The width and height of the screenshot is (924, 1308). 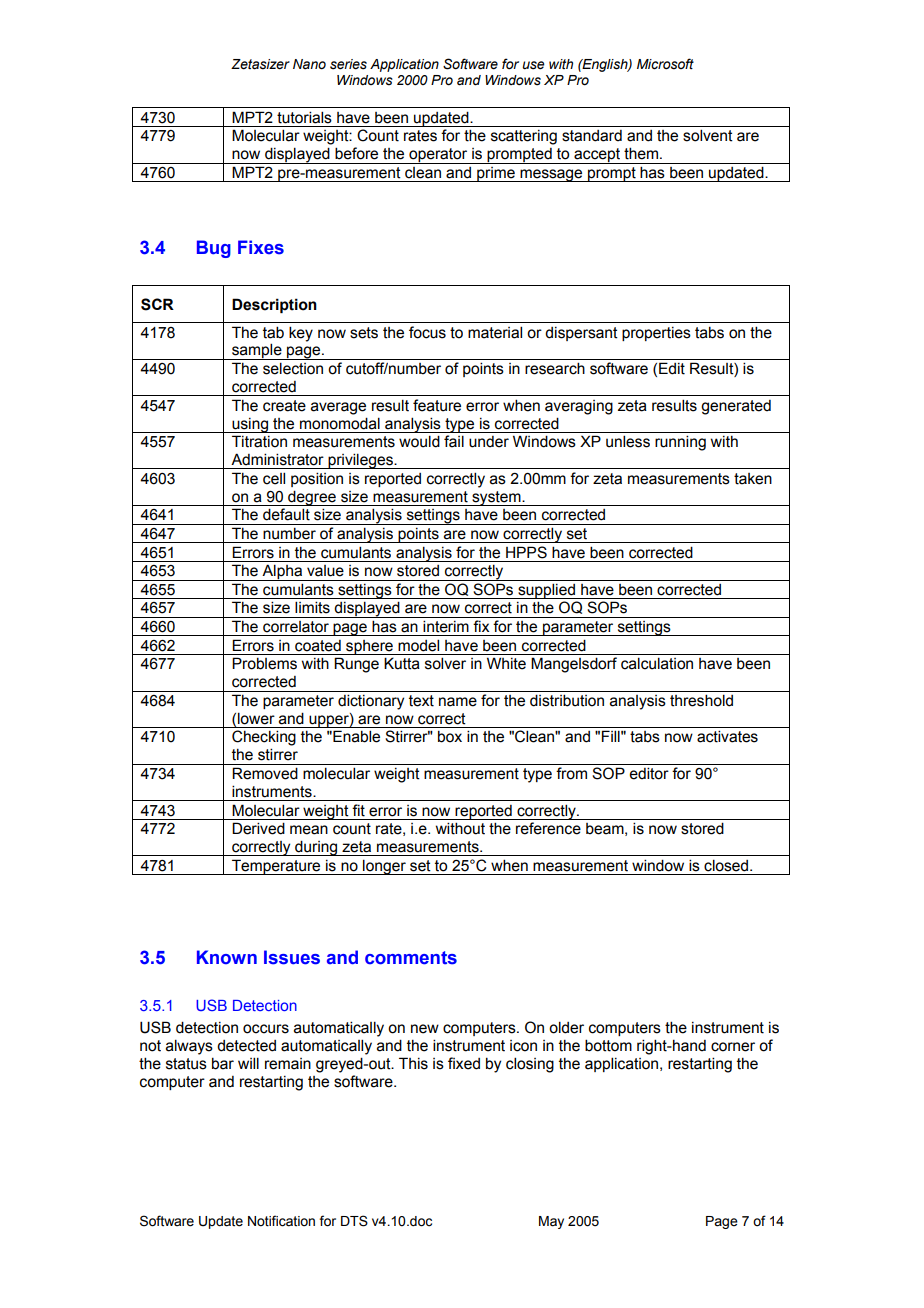 I want to click on Nano, so click(x=309, y=64).
